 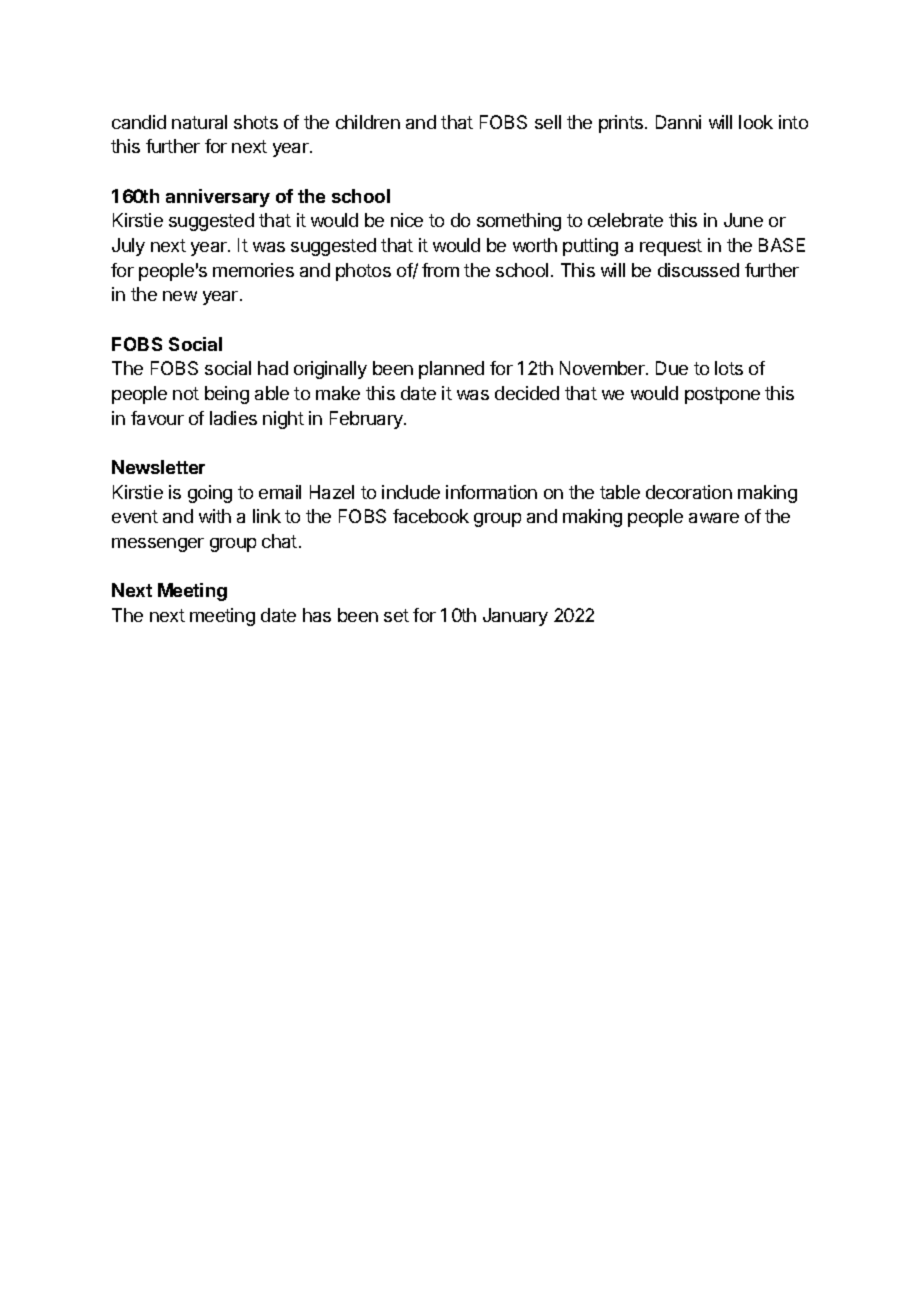 I want to click on ladies, so click(x=233, y=418).
